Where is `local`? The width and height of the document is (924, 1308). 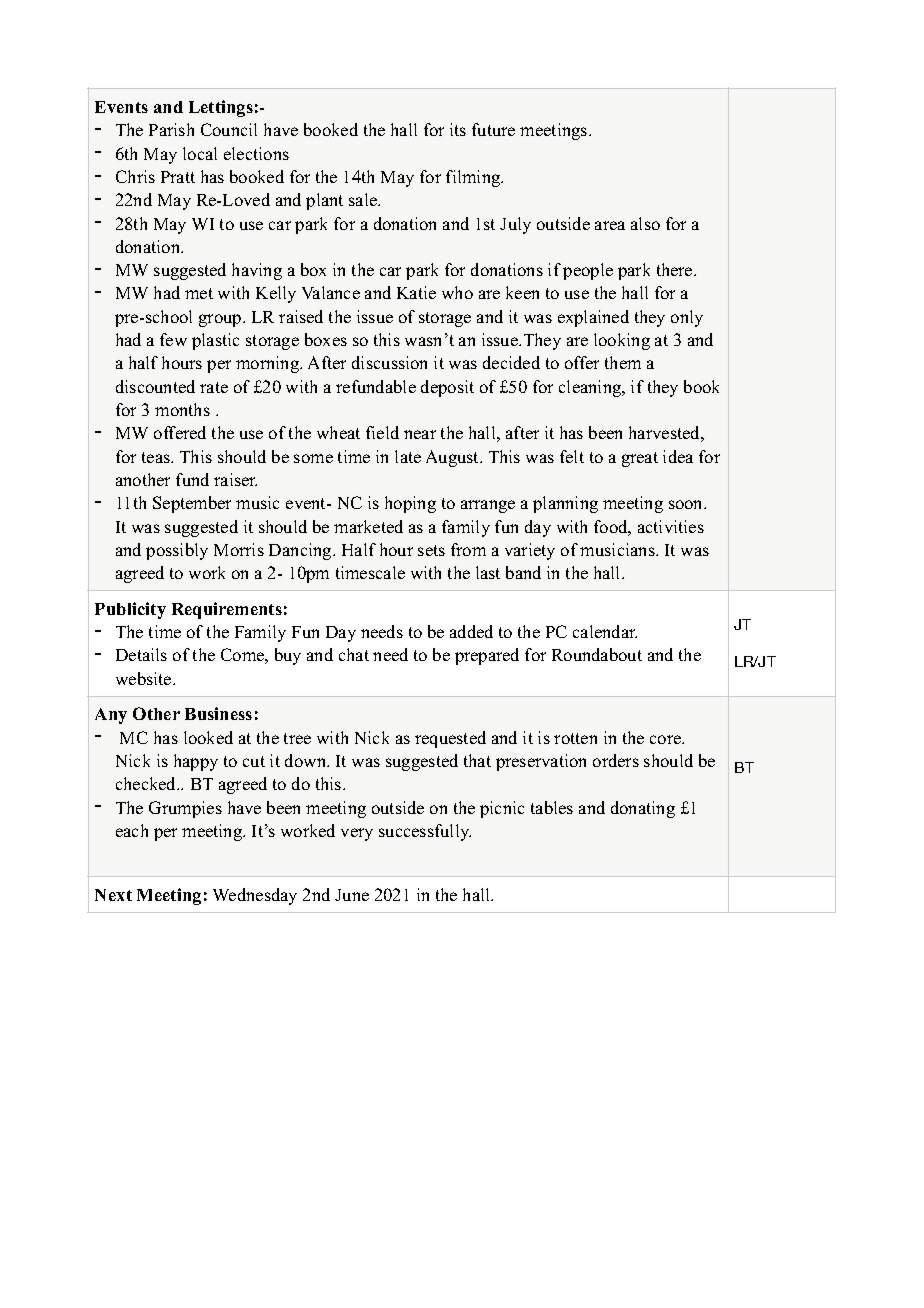 local is located at coordinates (200, 153).
